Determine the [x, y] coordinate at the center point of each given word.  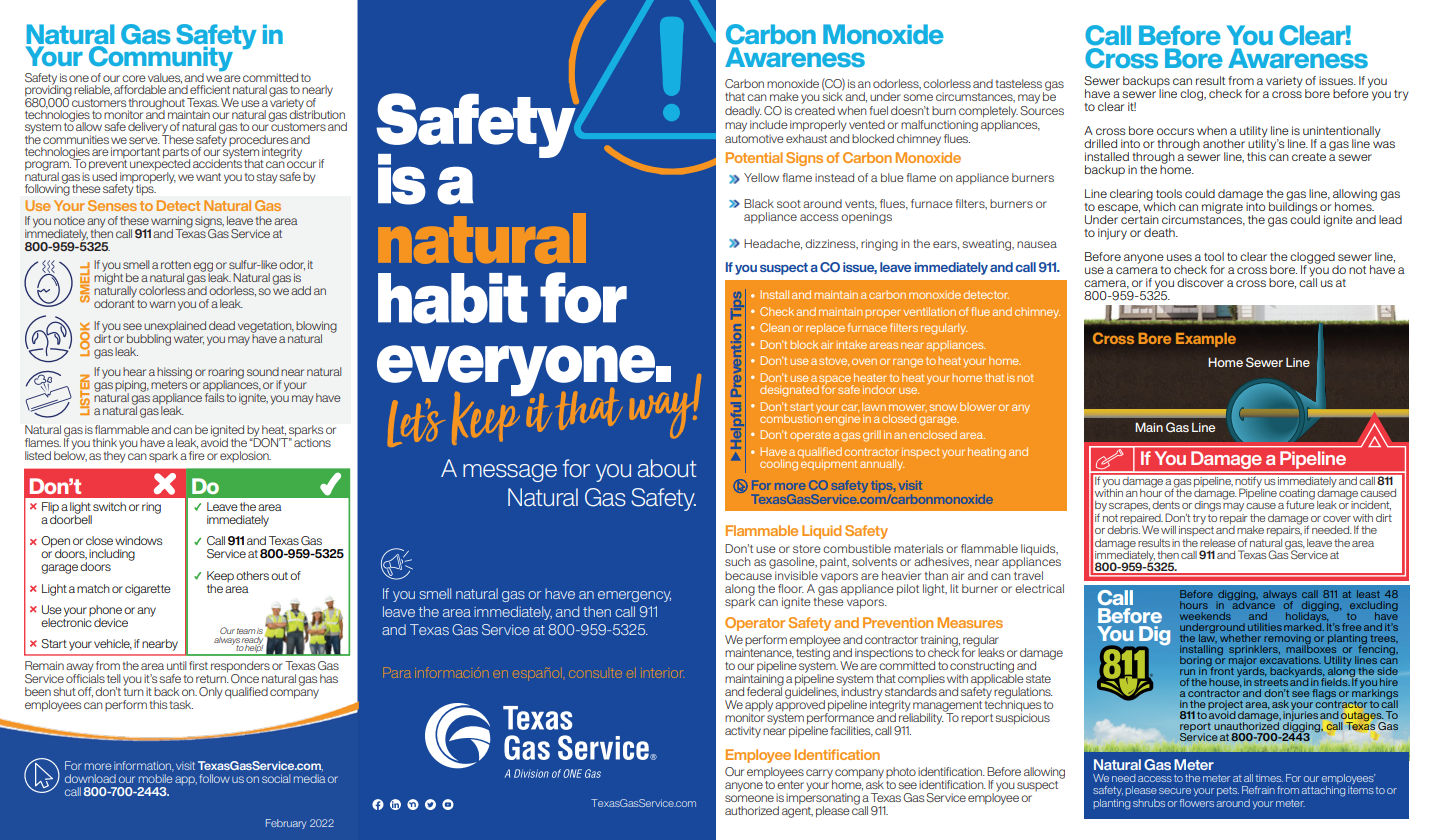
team [246, 631]
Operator [755, 624]
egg [203, 268]
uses [1179, 257]
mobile [156, 777]
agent [797, 811]
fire [197, 455]
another [1224, 143]
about [667, 468]
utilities [1265, 627]
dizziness [831, 244]
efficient [210, 89]
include [769, 124]
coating [1297, 495]
